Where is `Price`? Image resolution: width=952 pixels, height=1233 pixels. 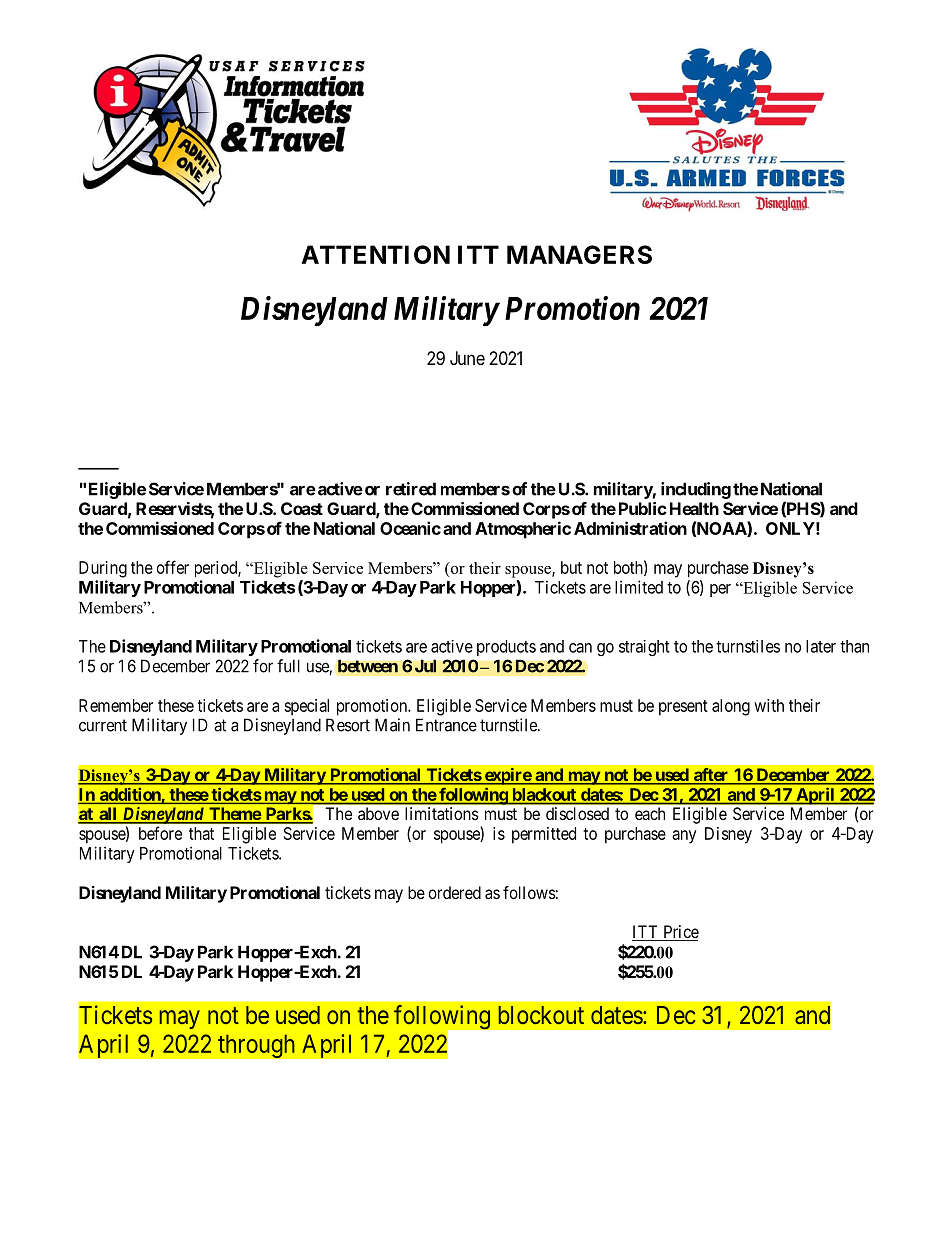 Price is located at coordinates (680, 933).
